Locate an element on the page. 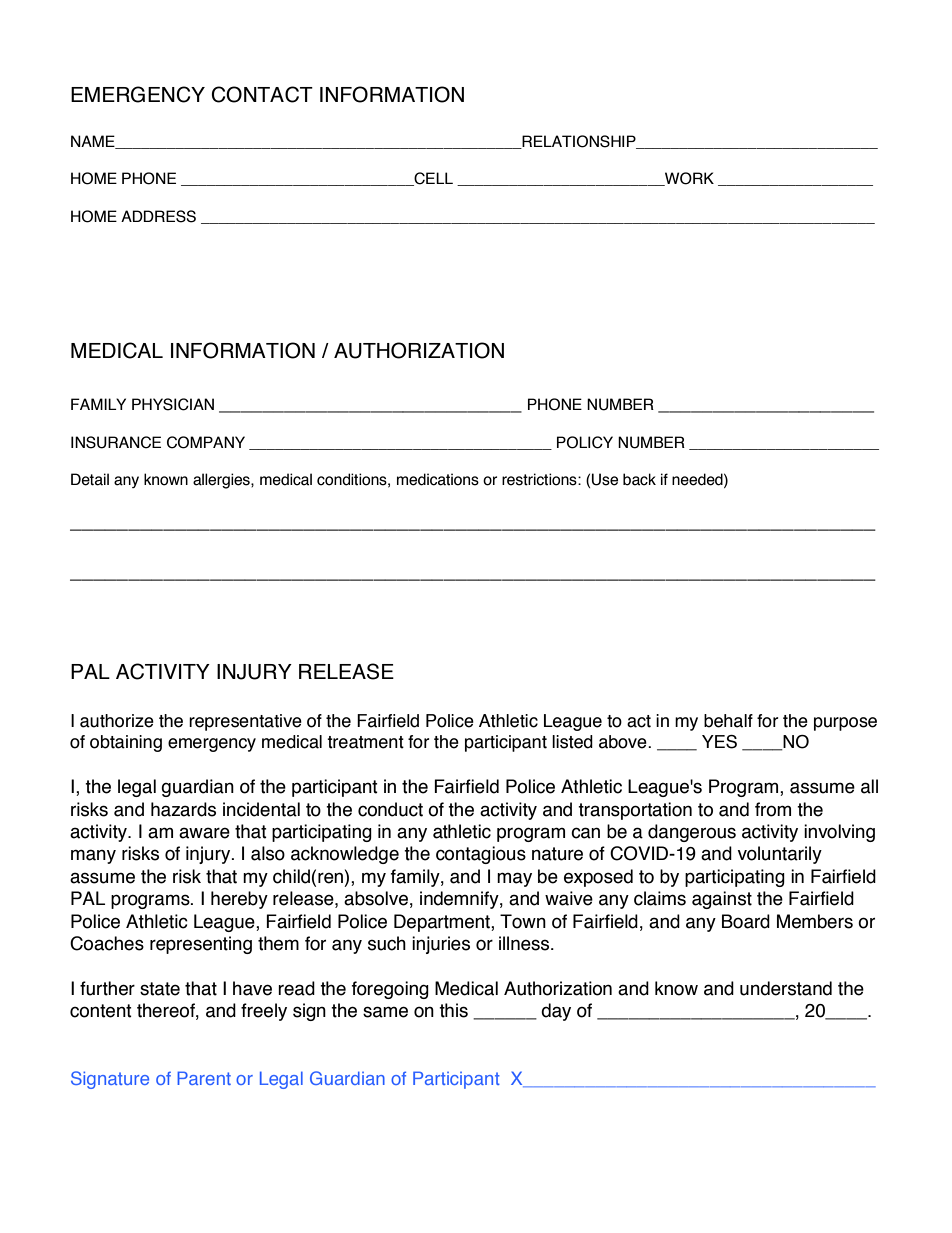 This document has height=1233, width=952. CONTACT is located at coordinates (262, 94).
